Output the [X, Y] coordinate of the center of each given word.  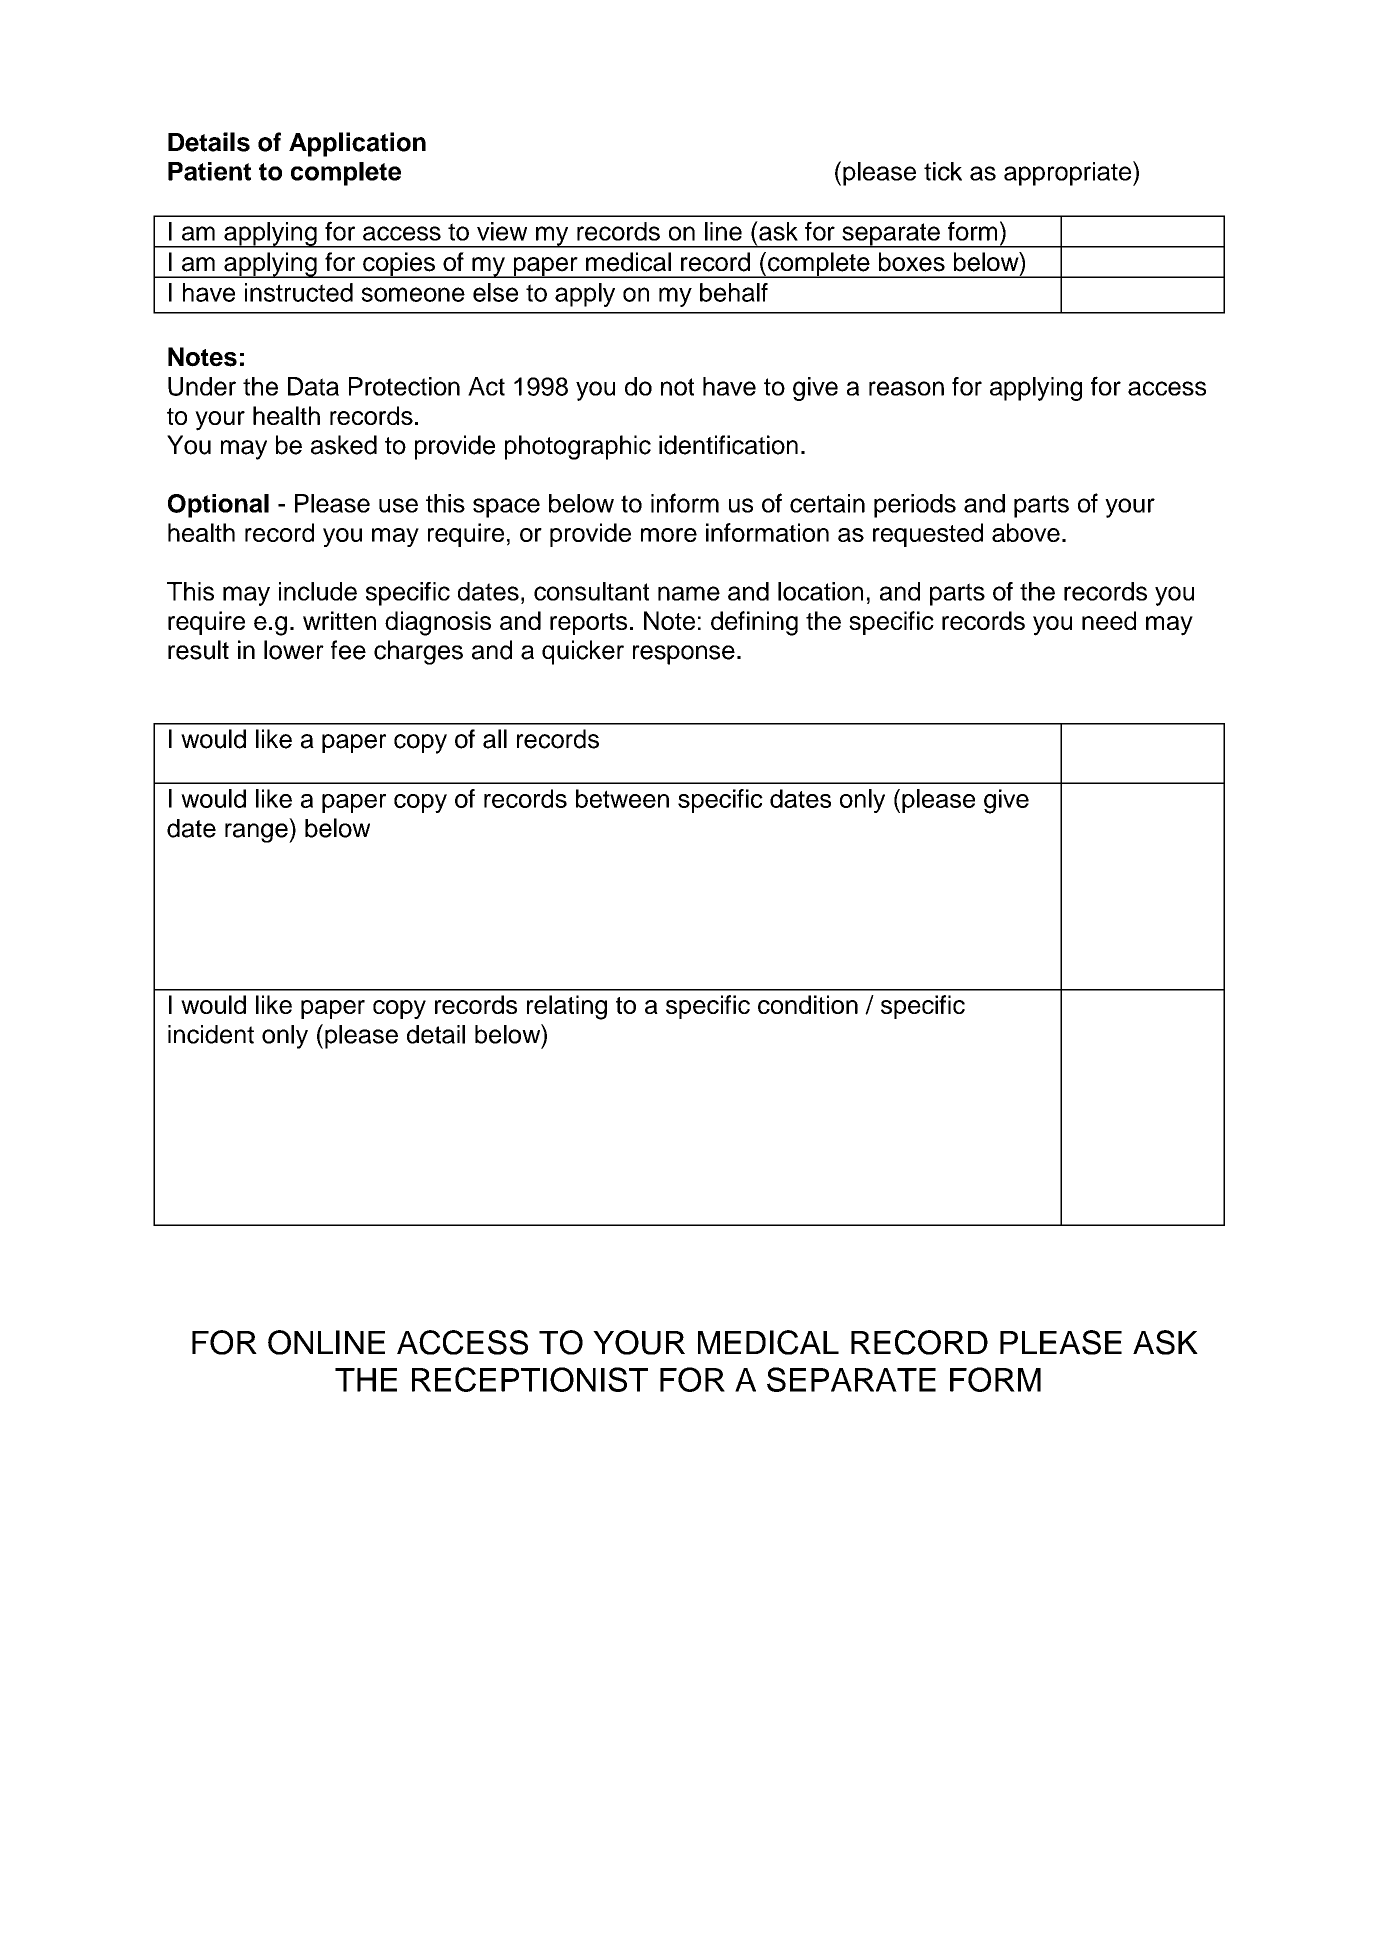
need [1109, 620]
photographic [578, 447]
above [1026, 532]
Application [357, 144]
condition [808, 1004]
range [257, 833]
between [622, 798]
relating [567, 1007]
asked [344, 445]
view [502, 231]
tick [943, 171]
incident [211, 1034]
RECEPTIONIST [530, 1379]
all [495, 739]
